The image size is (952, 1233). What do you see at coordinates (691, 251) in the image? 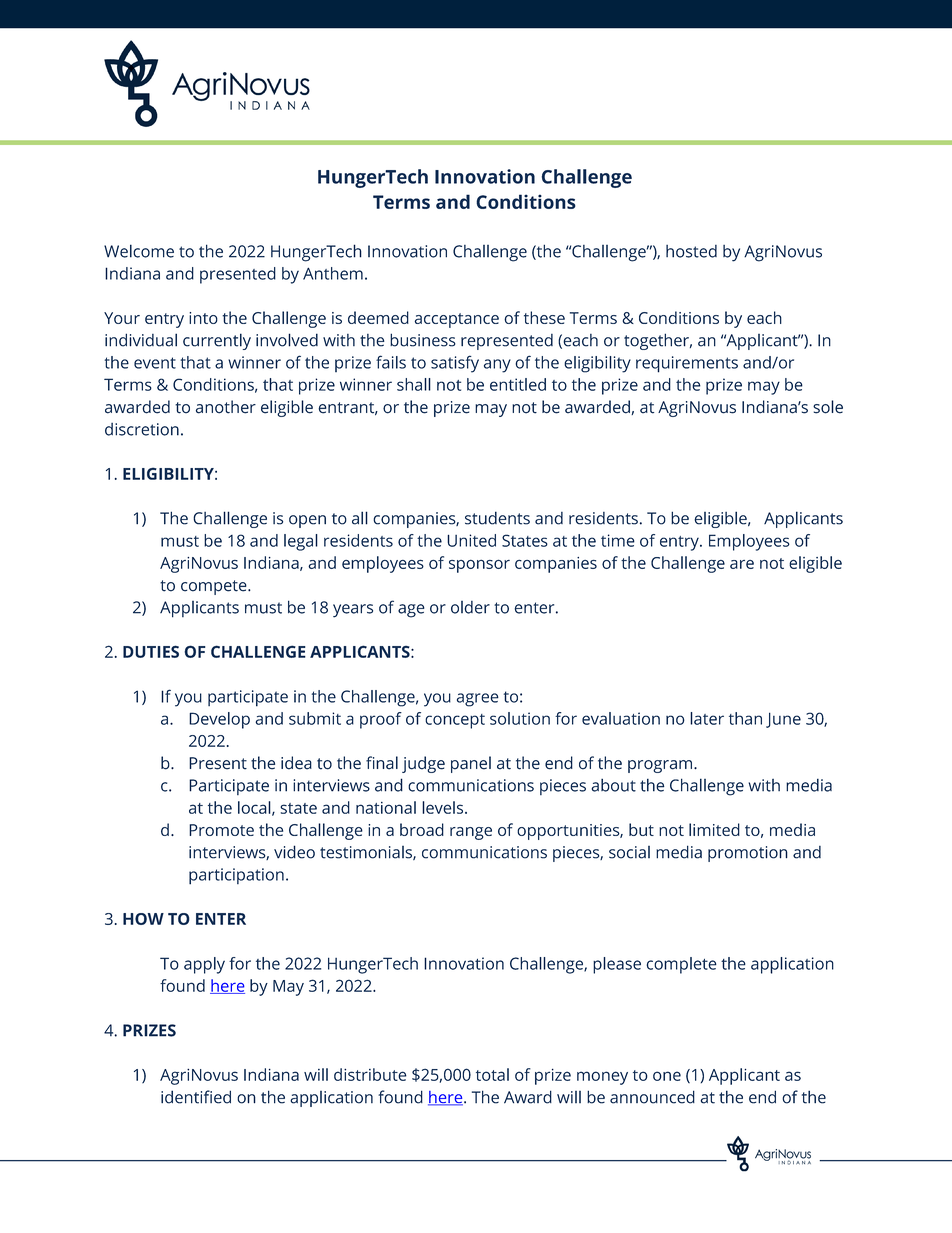
I see `hosted` at bounding box center [691, 251].
